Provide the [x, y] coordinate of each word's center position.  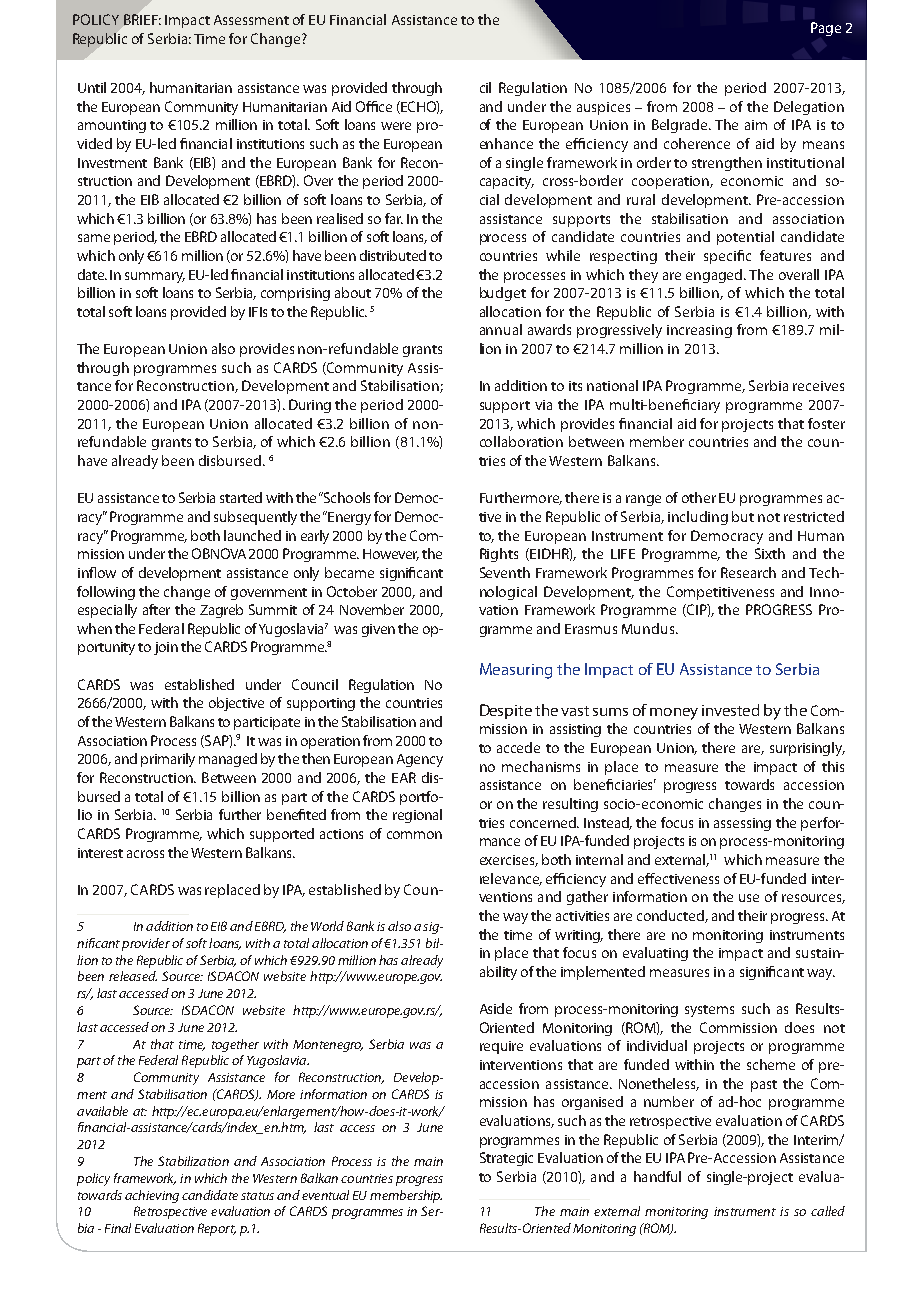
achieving [152, 1196]
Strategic [506, 1159]
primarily [168, 760]
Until [92, 87]
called [828, 1211]
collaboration [521, 441]
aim [756, 125]
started [241, 497]
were [396, 126]
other [699, 497]
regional [417, 816]
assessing [742, 824]
